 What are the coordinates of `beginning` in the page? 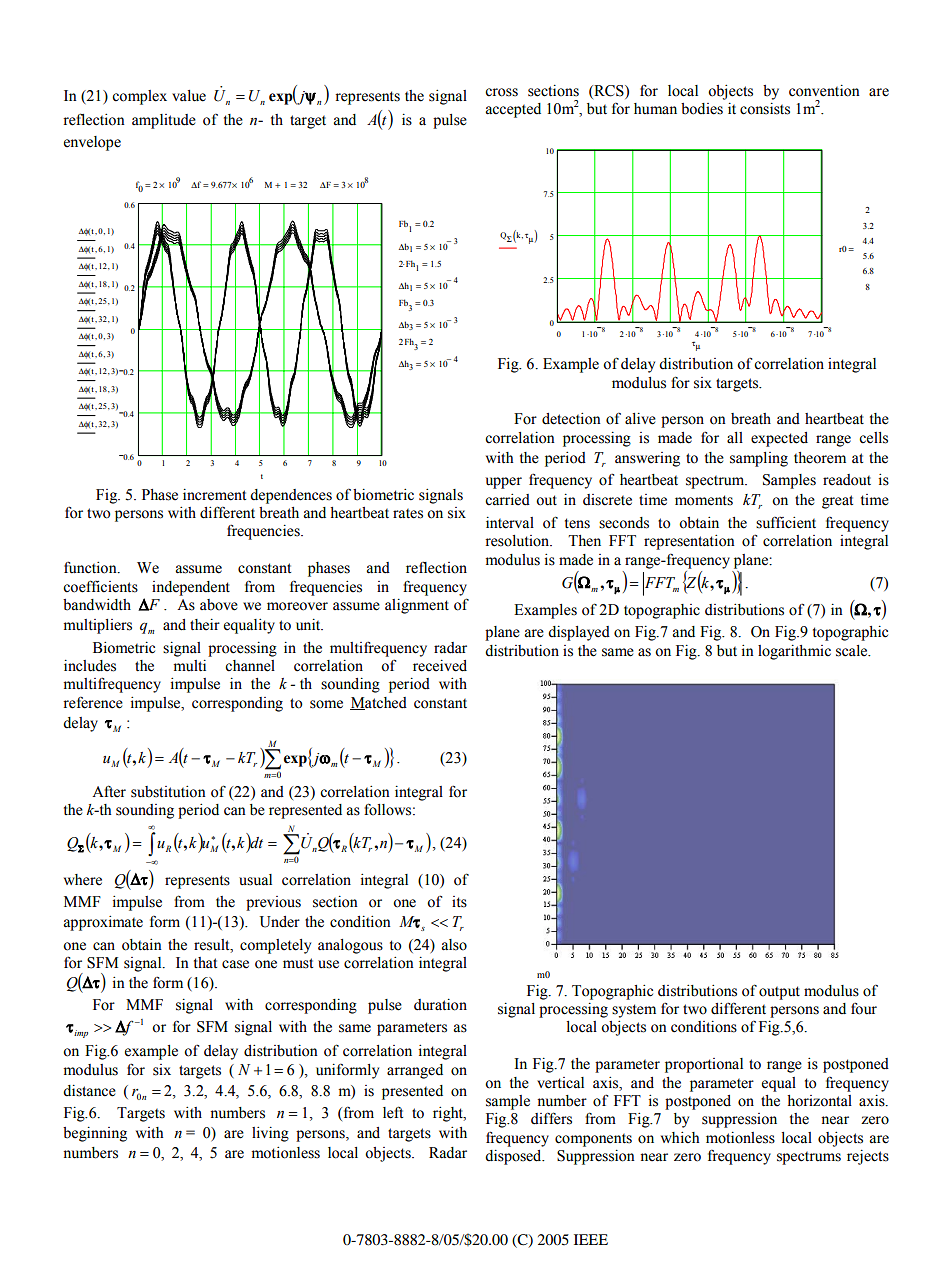 It's located at (95, 1134).
